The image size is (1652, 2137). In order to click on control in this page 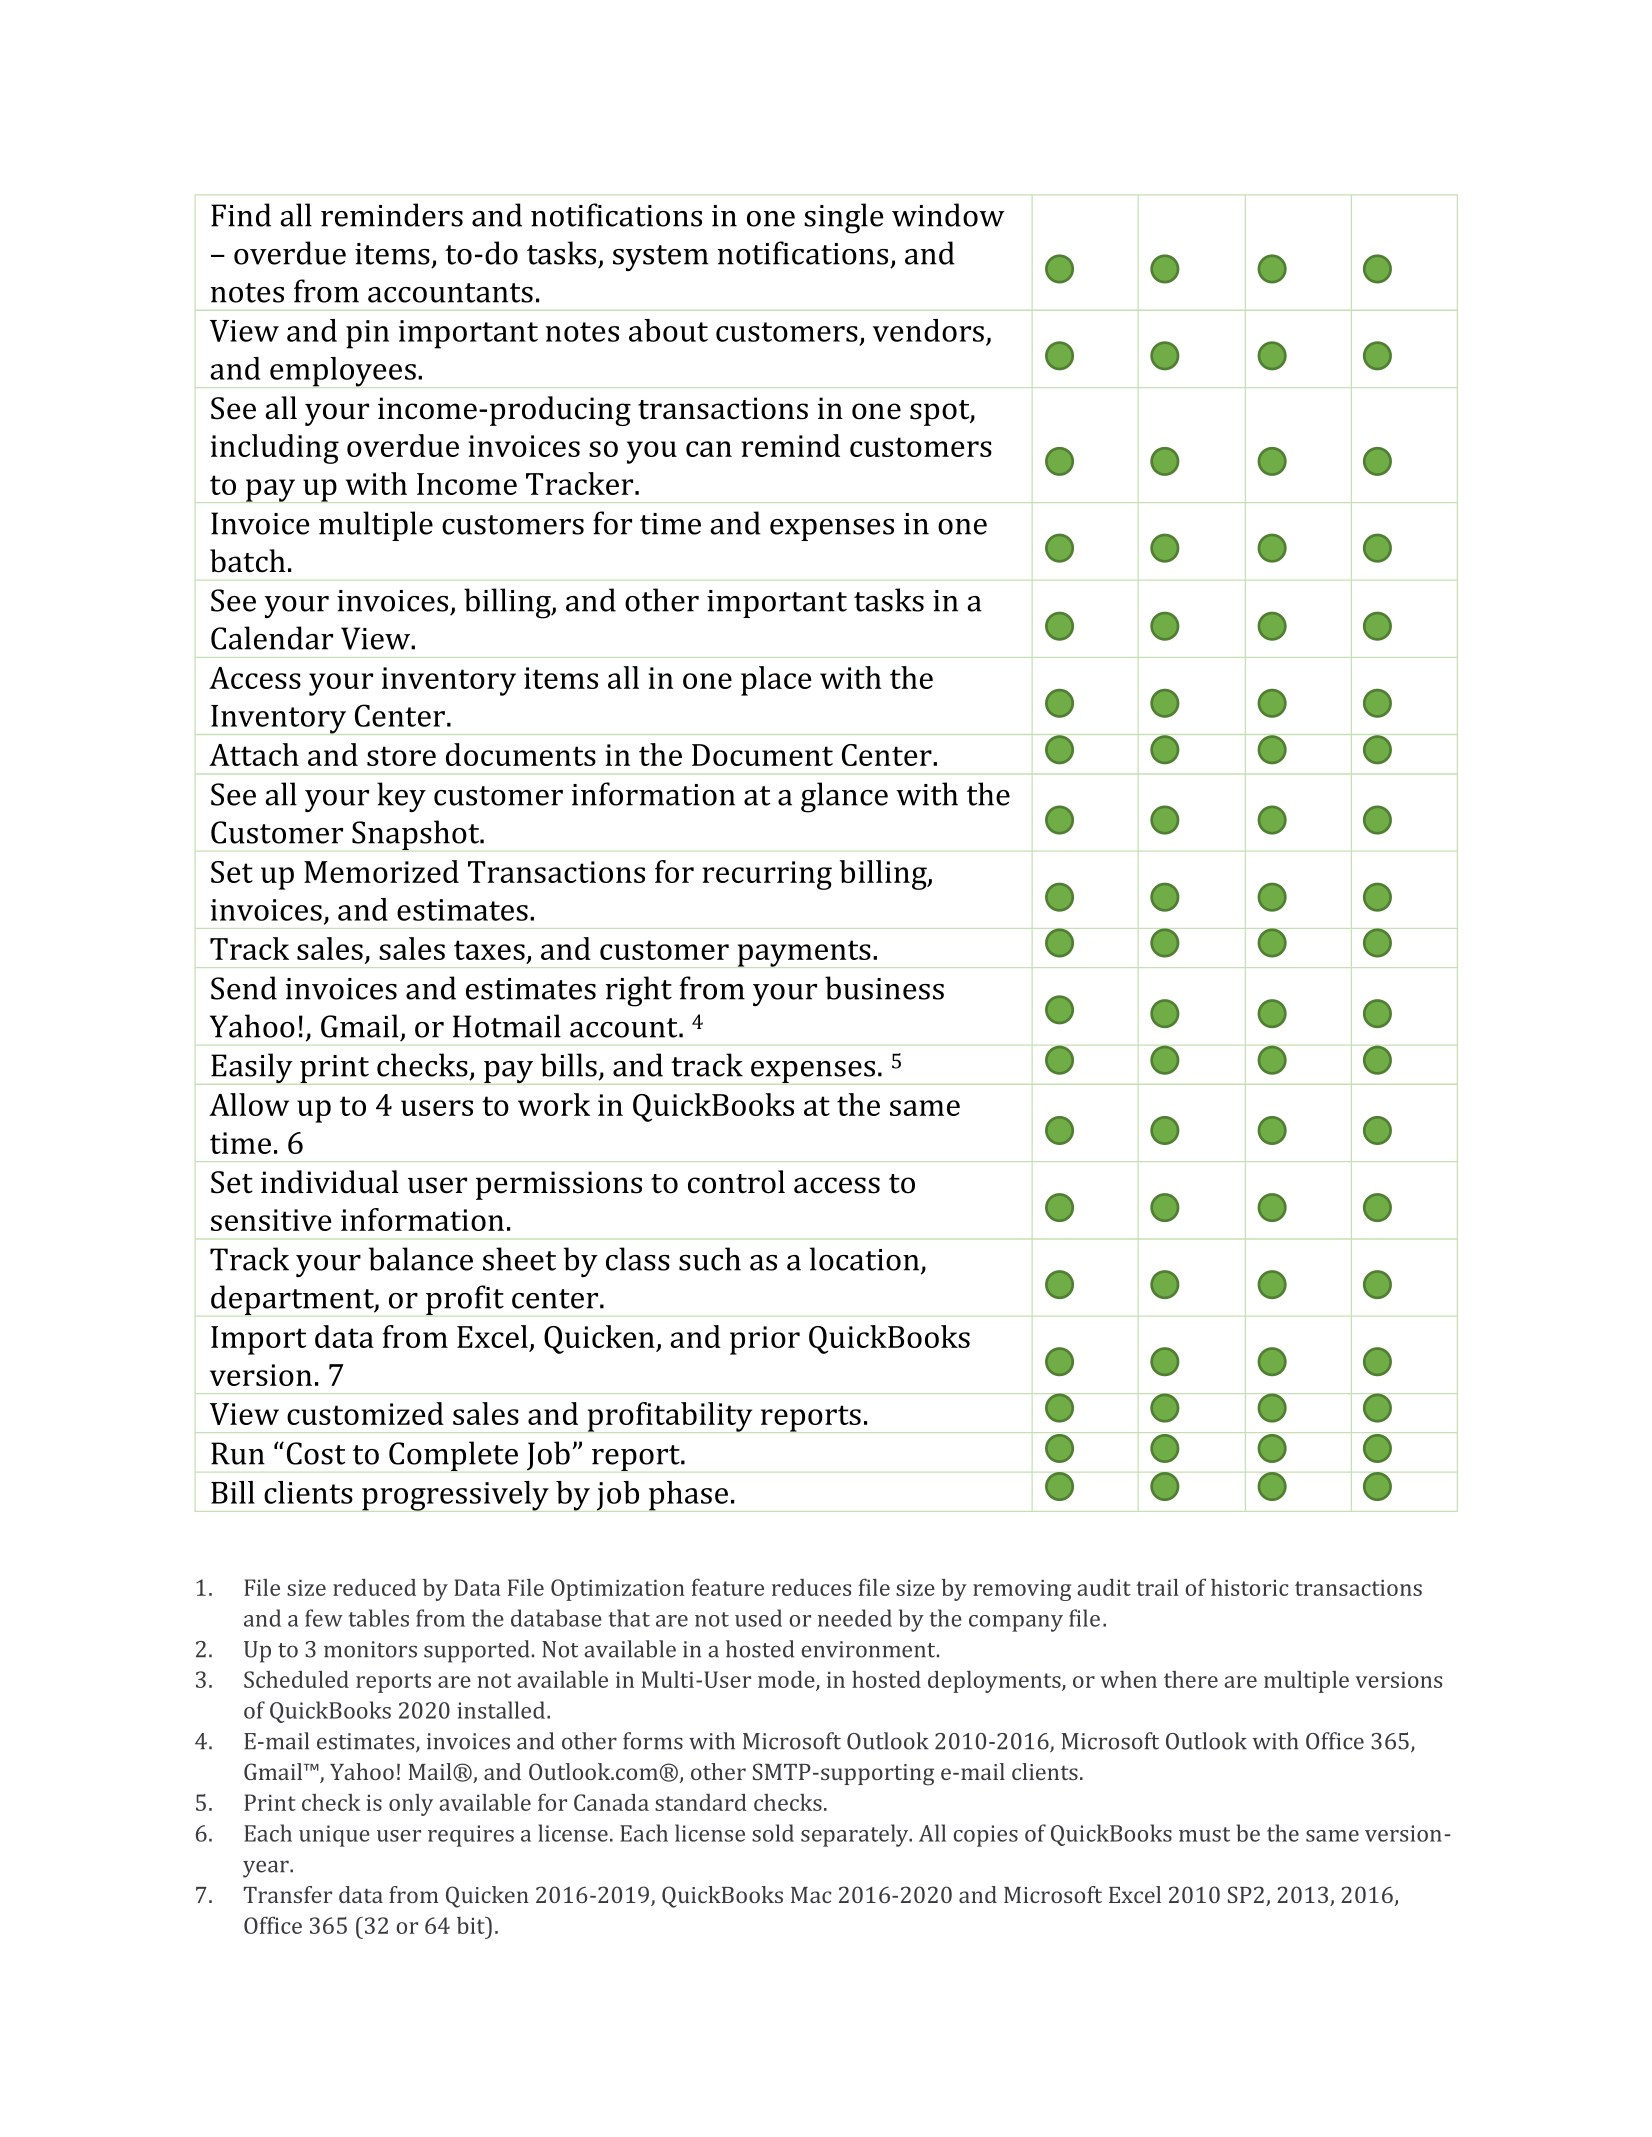, I will do `click(736, 1182)`.
